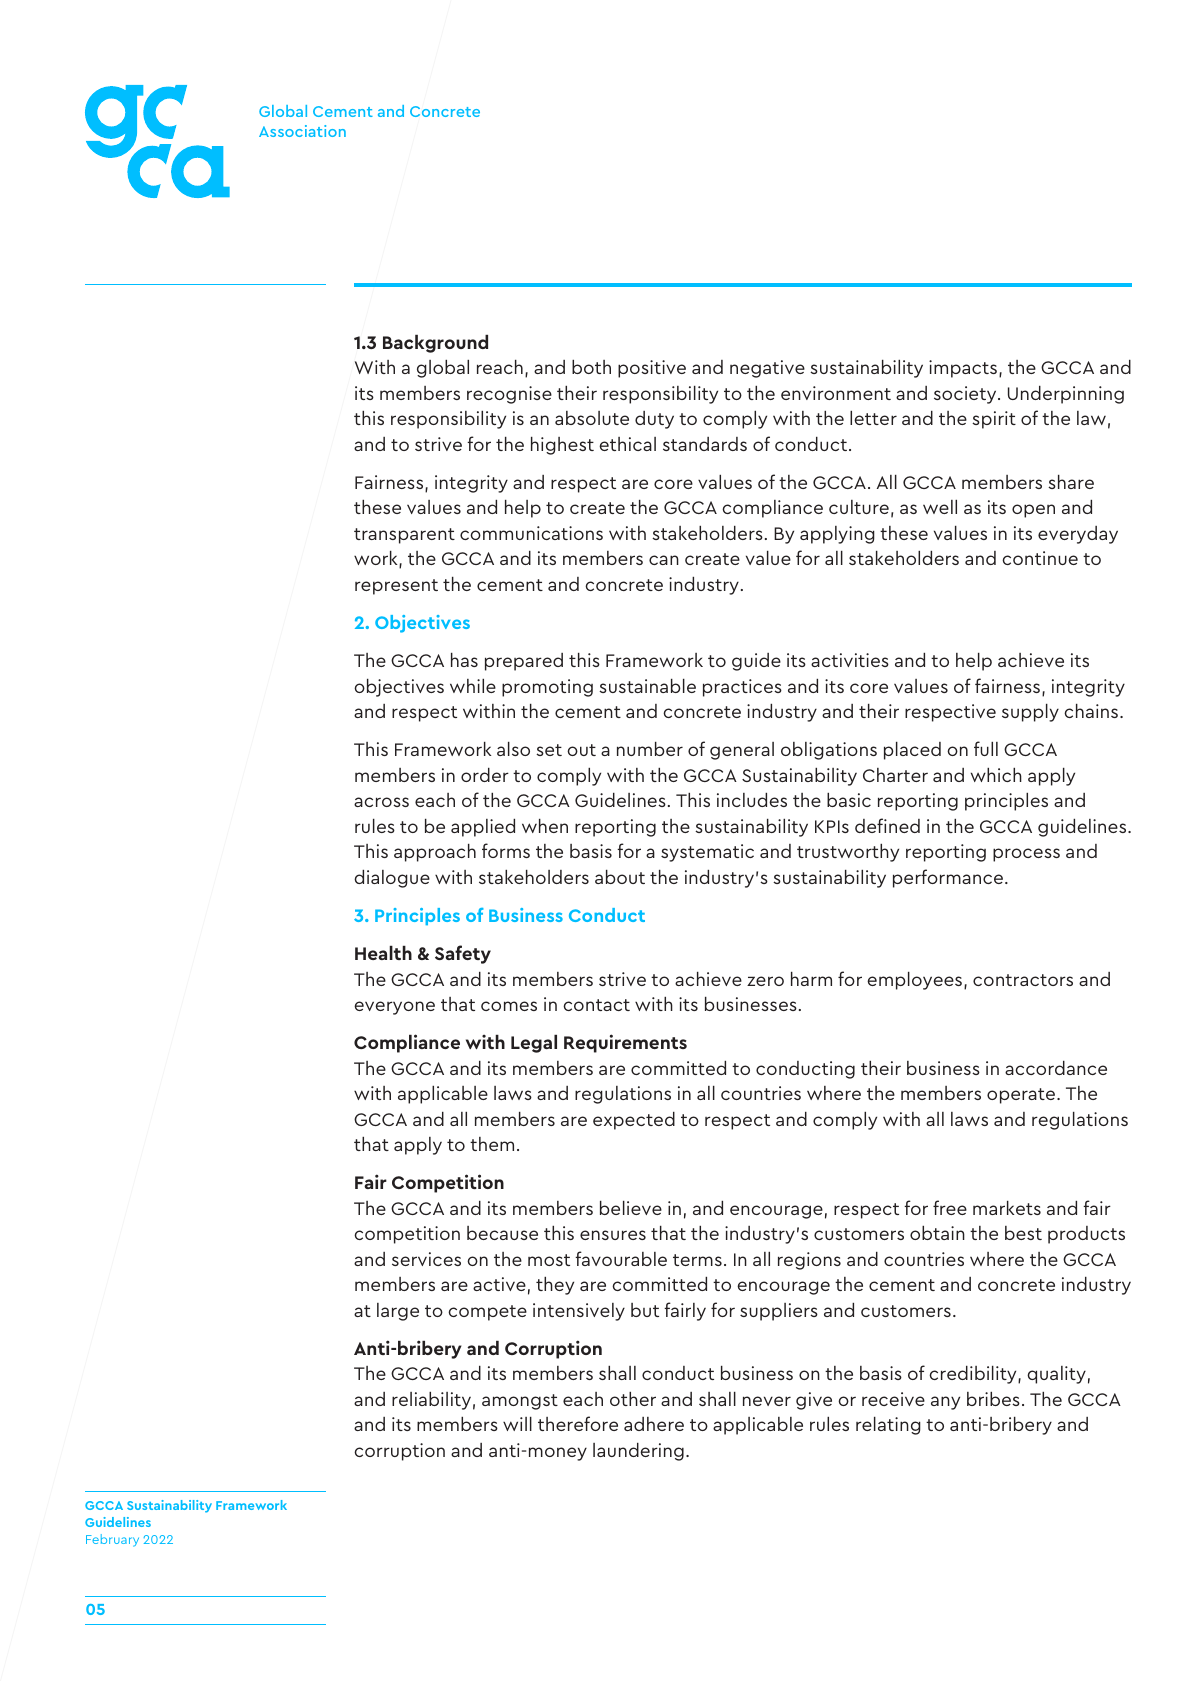 This screenshot has width=1189, height=1681. Describe the element at coordinates (1022, 1096) in the screenshot. I see `operate` at that location.
